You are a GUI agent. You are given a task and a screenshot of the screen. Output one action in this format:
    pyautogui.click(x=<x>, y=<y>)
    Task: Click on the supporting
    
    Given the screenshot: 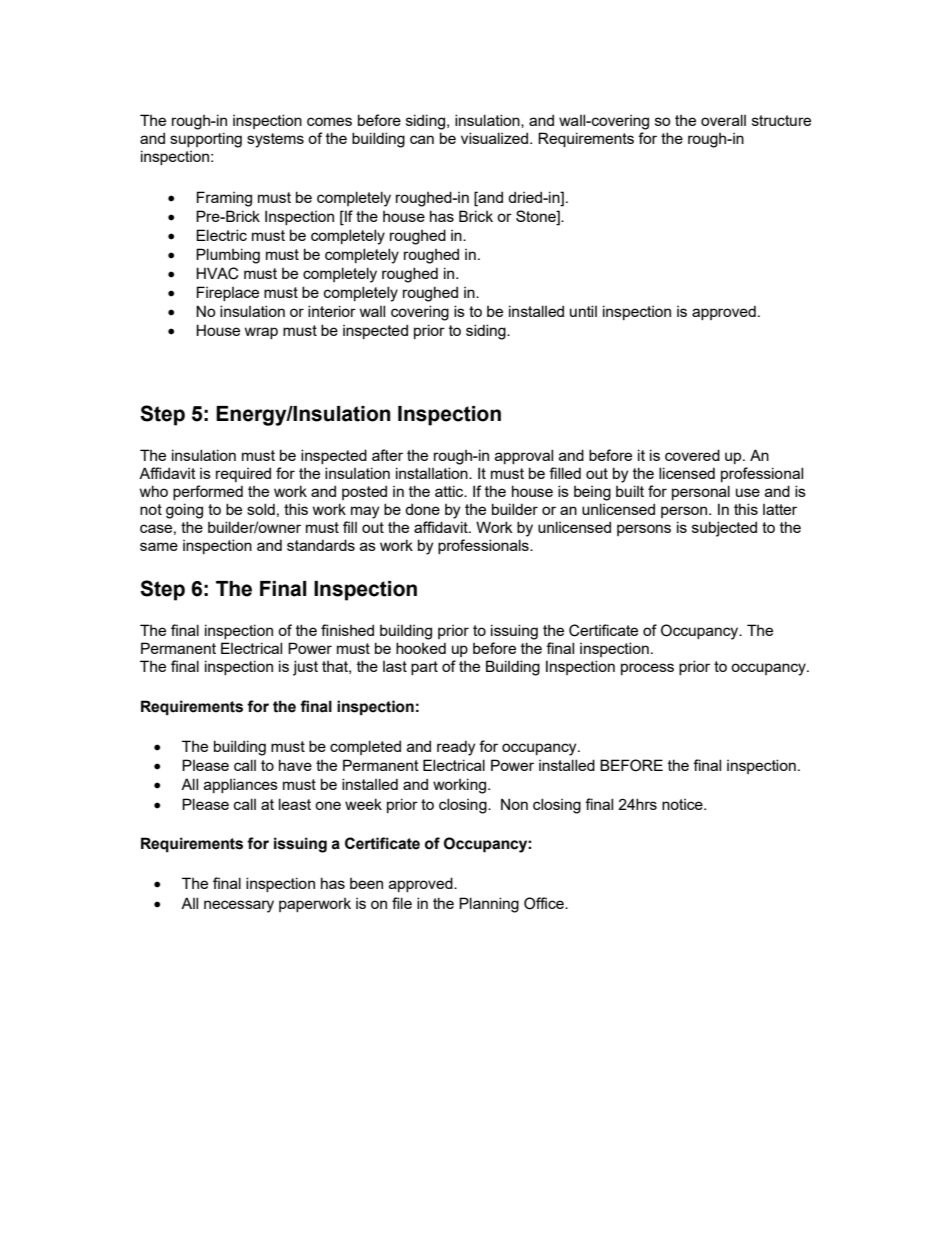 What is the action you would take?
    pyautogui.click(x=206, y=140)
